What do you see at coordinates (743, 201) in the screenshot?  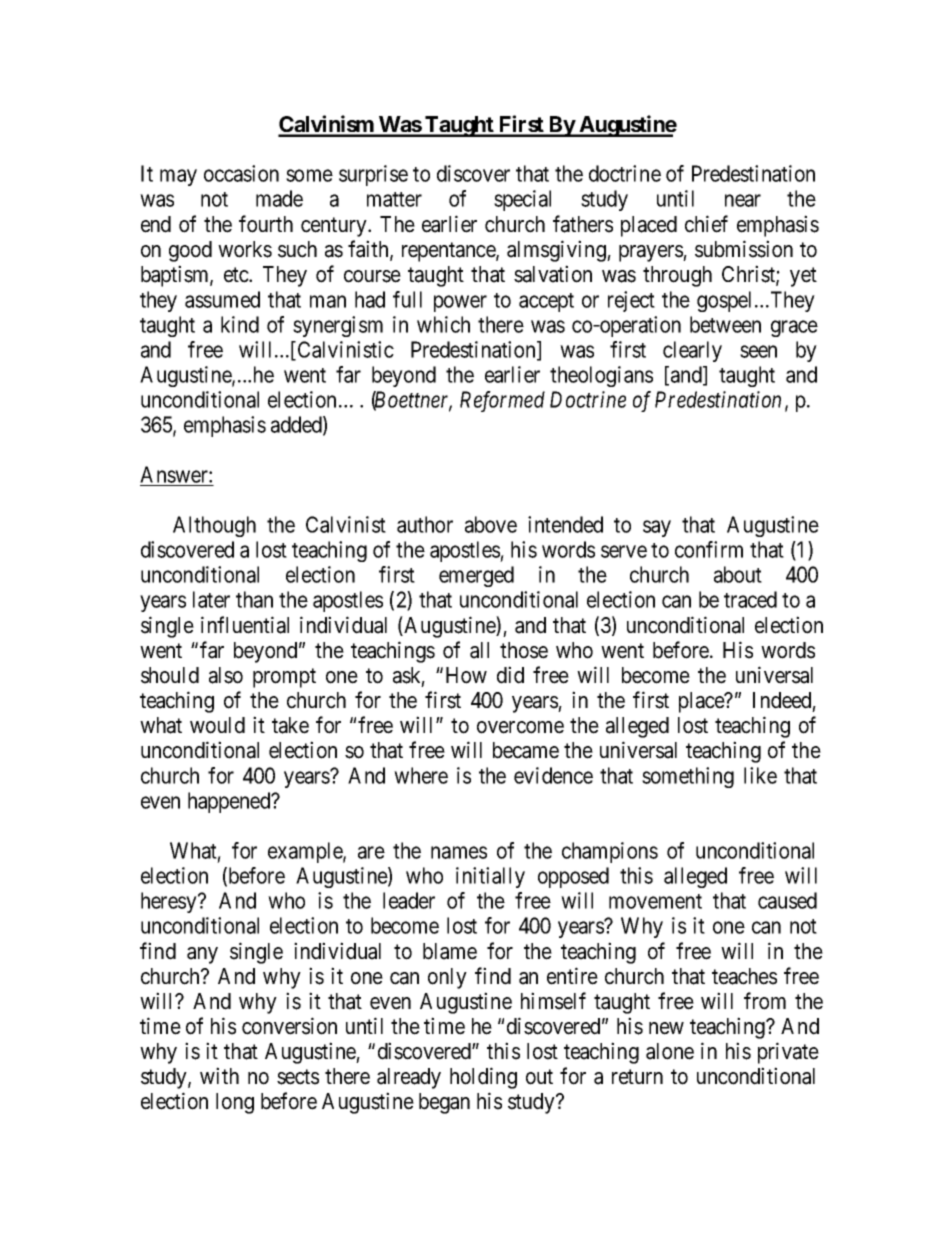 I see `near` at bounding box center [743, 201].
